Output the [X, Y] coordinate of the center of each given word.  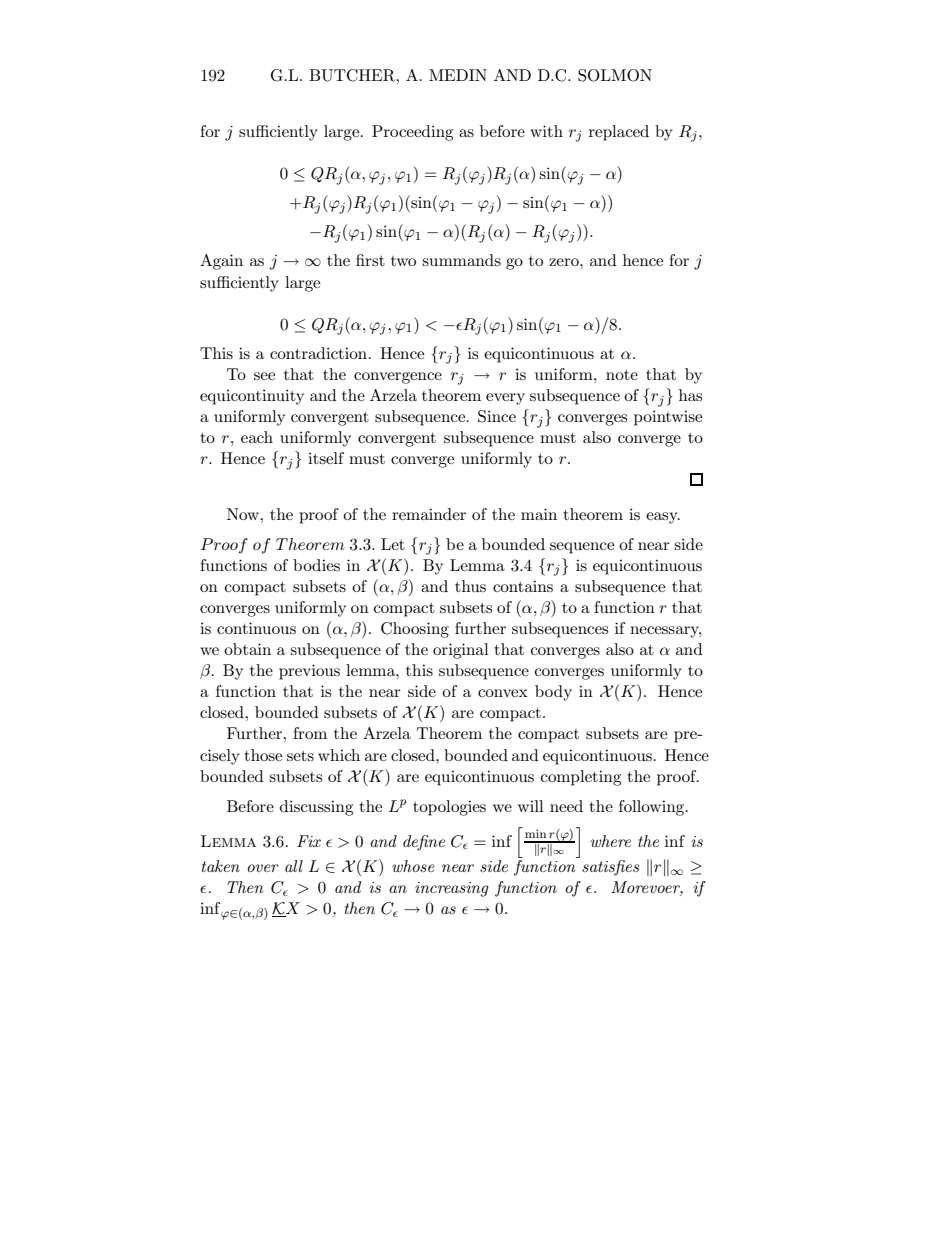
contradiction [318, 353]
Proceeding [412, 133]
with [546, 131]
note [622, 375]
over [263, 868]
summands [461, 260]
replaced [619, 133]
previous [309, 672]
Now [244, 514]
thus [470, 586]
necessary [665, 632]
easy [663, 518]
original [461, 651]
